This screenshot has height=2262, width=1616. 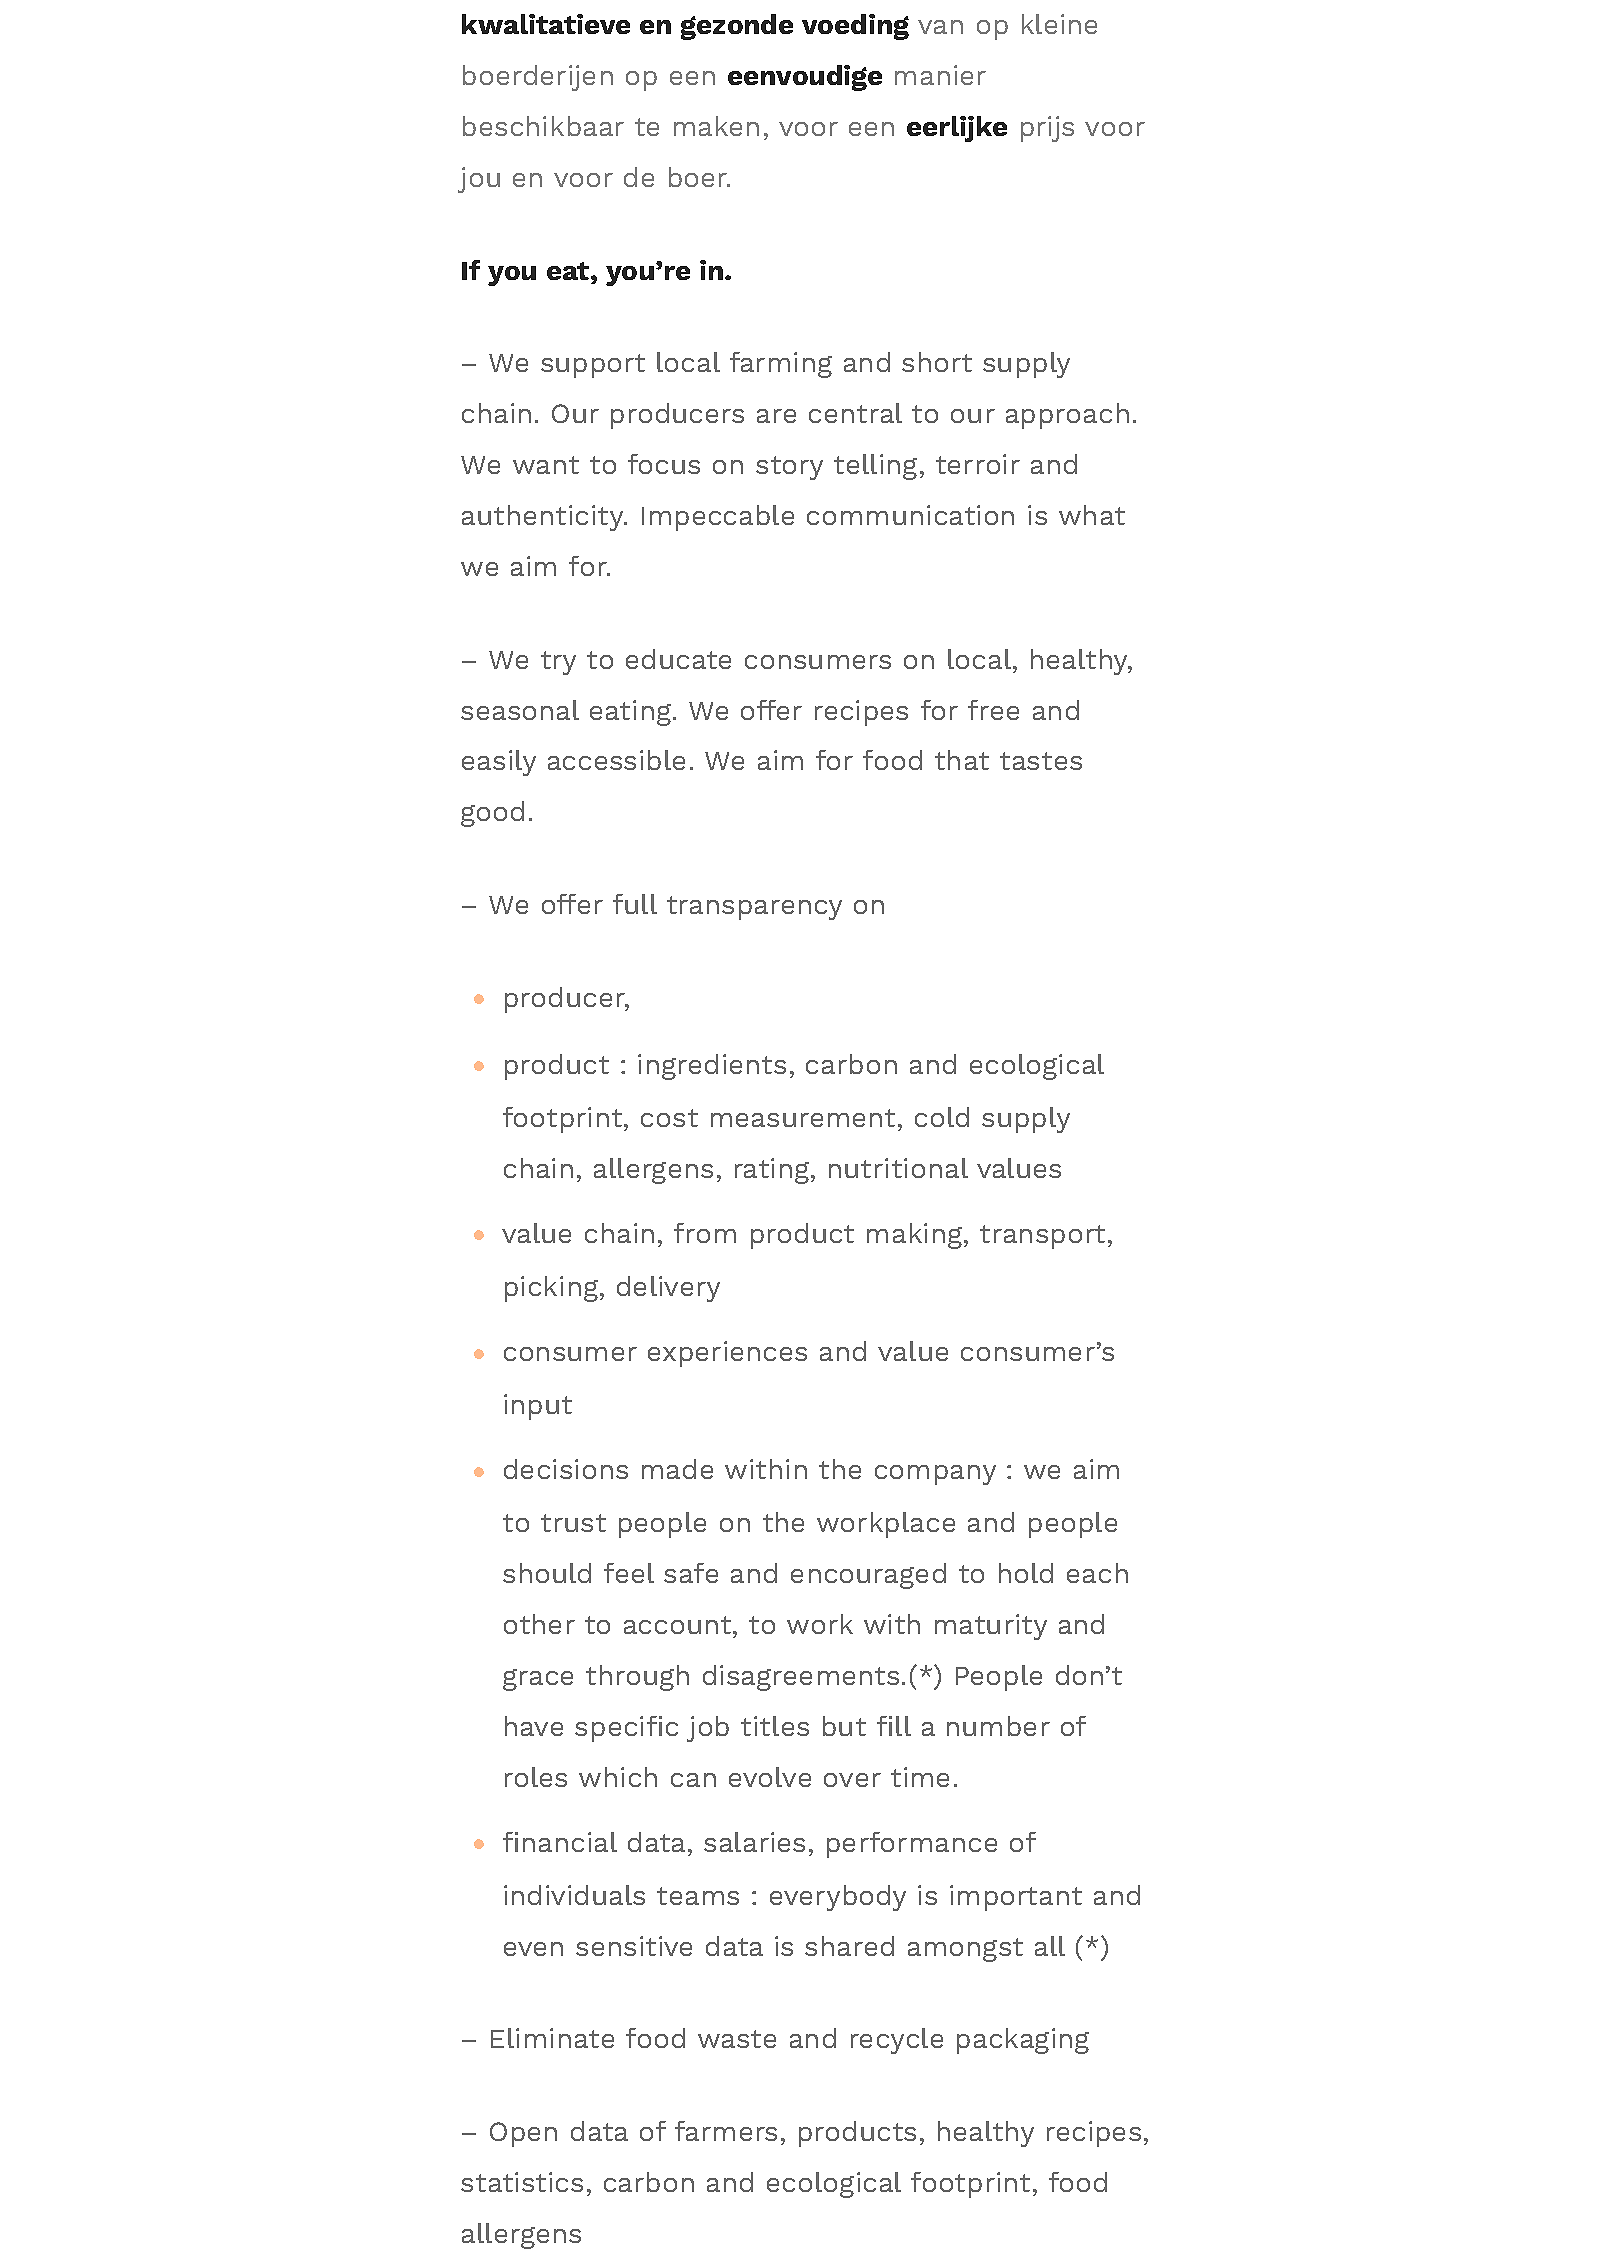 What do you see at coordinates (1047, 129) in the screenshot?
I see `prijs` at bounding box center [1047, 129].
